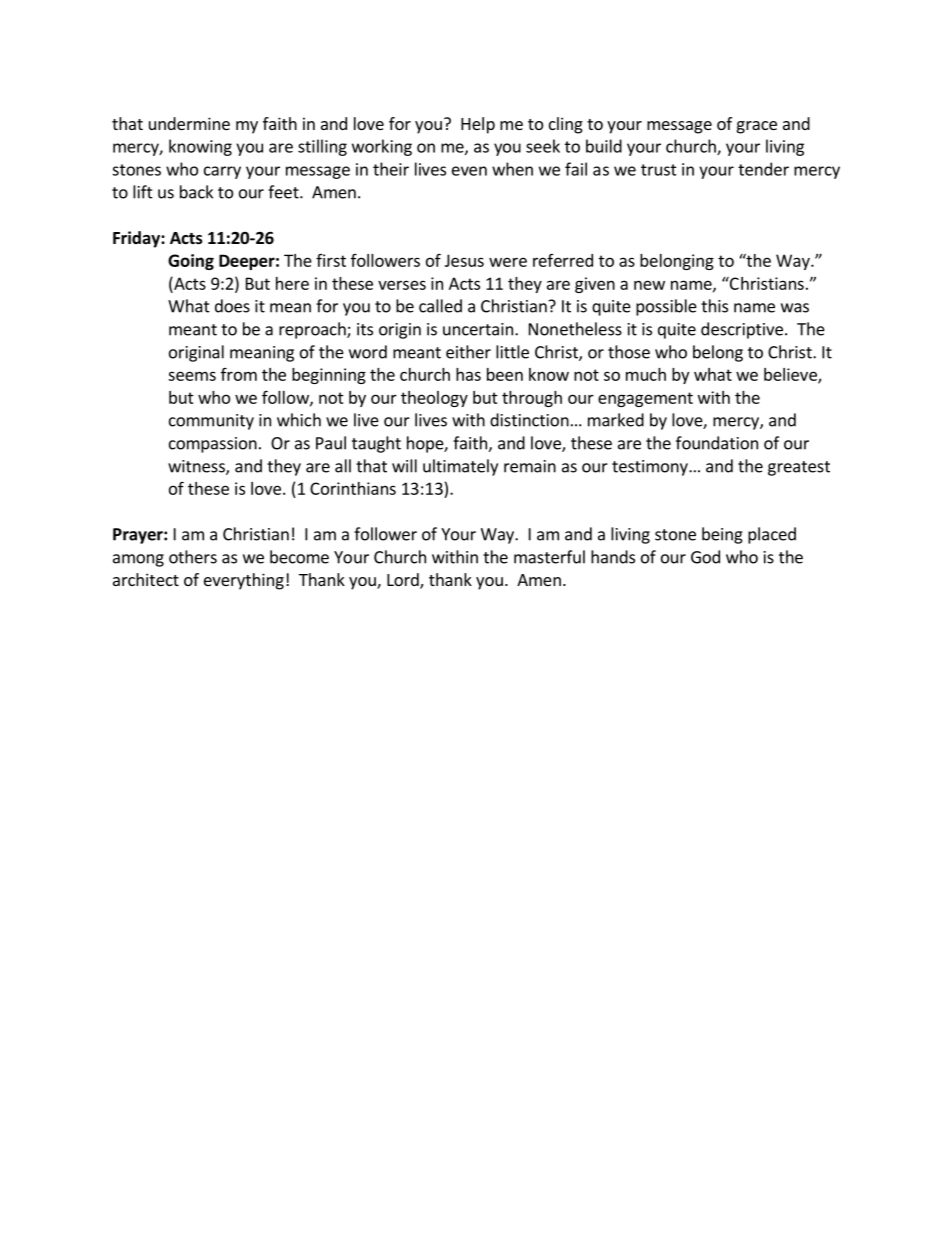 Image resolution: width=952 pixels, height=1233 pixels. I want to click on descriptive, so click(742, 330).
